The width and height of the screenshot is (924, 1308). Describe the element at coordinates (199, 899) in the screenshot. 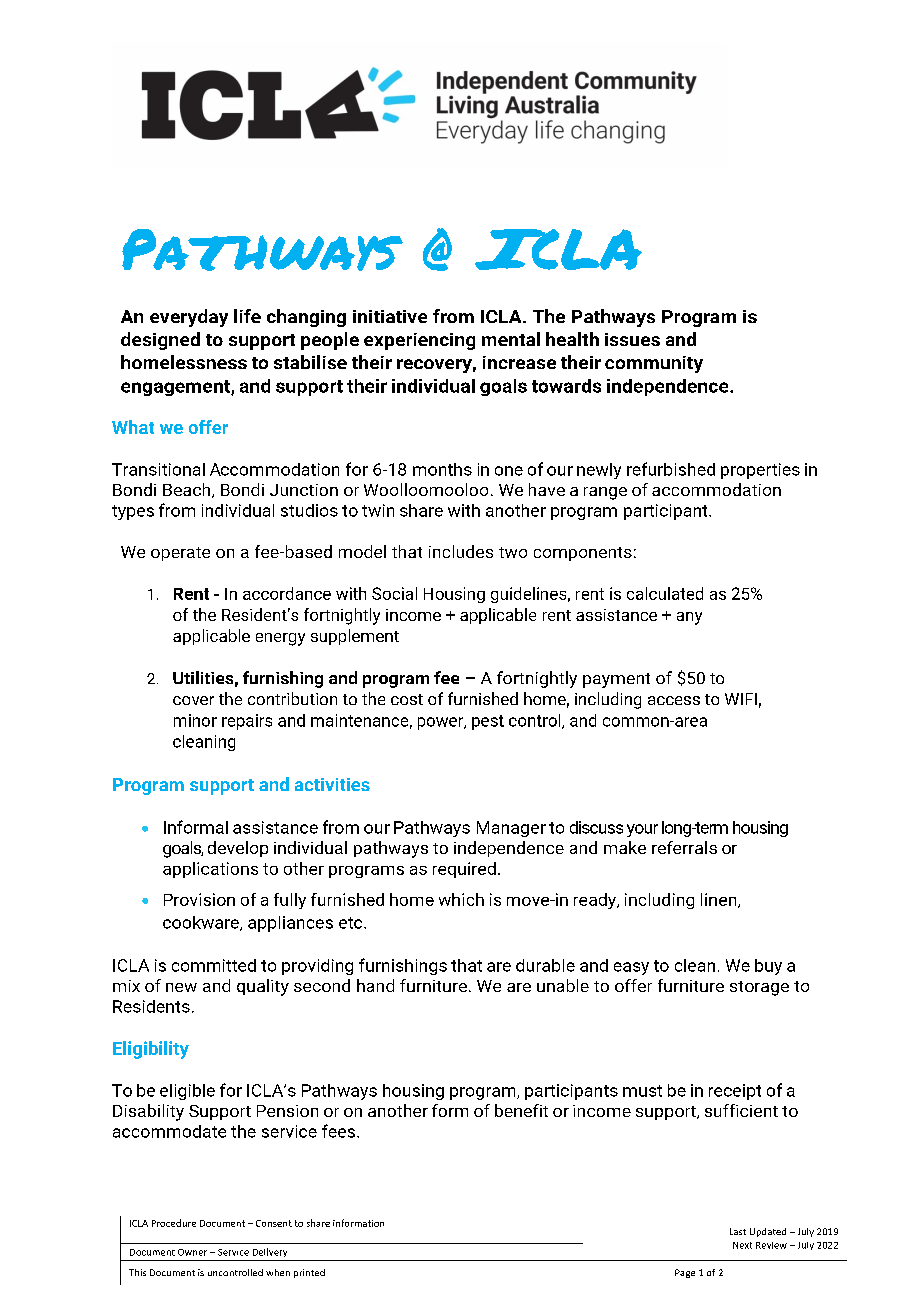

I see `Provision` at that location.
